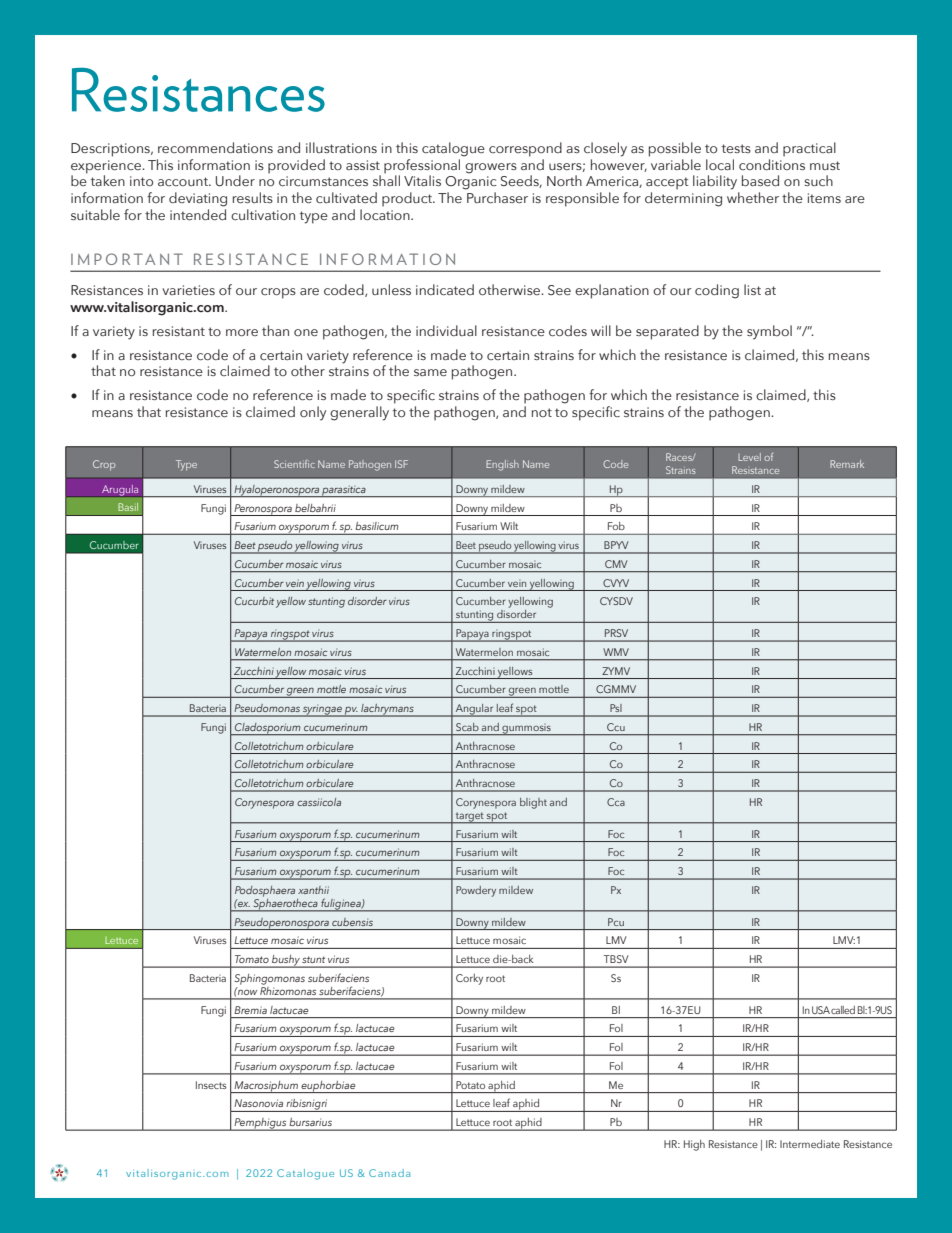 This screenshot has height=1233, width=952. I want to click on deviating, so click(198, 199).
